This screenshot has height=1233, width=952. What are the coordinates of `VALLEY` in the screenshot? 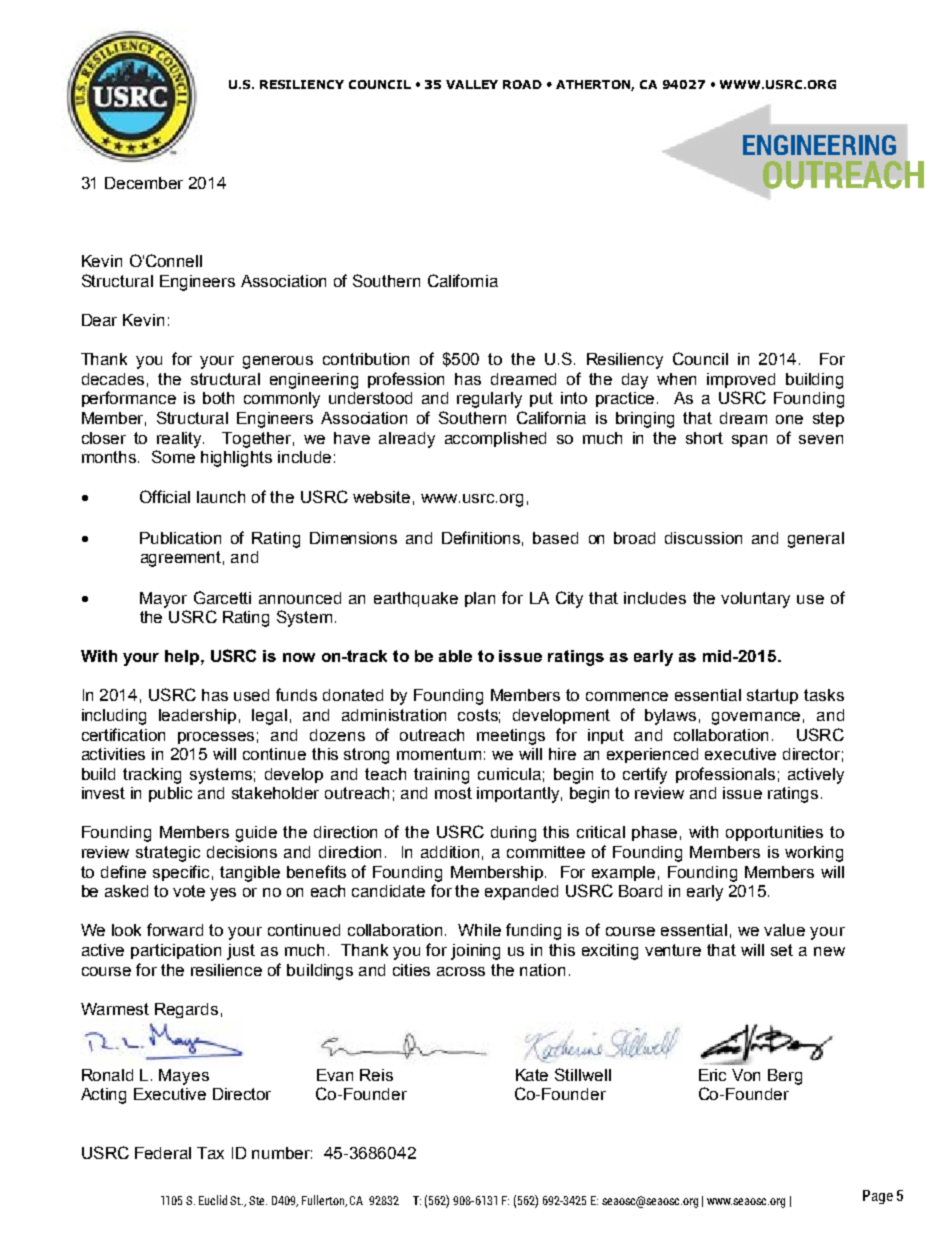 It's located at (472, 84).
